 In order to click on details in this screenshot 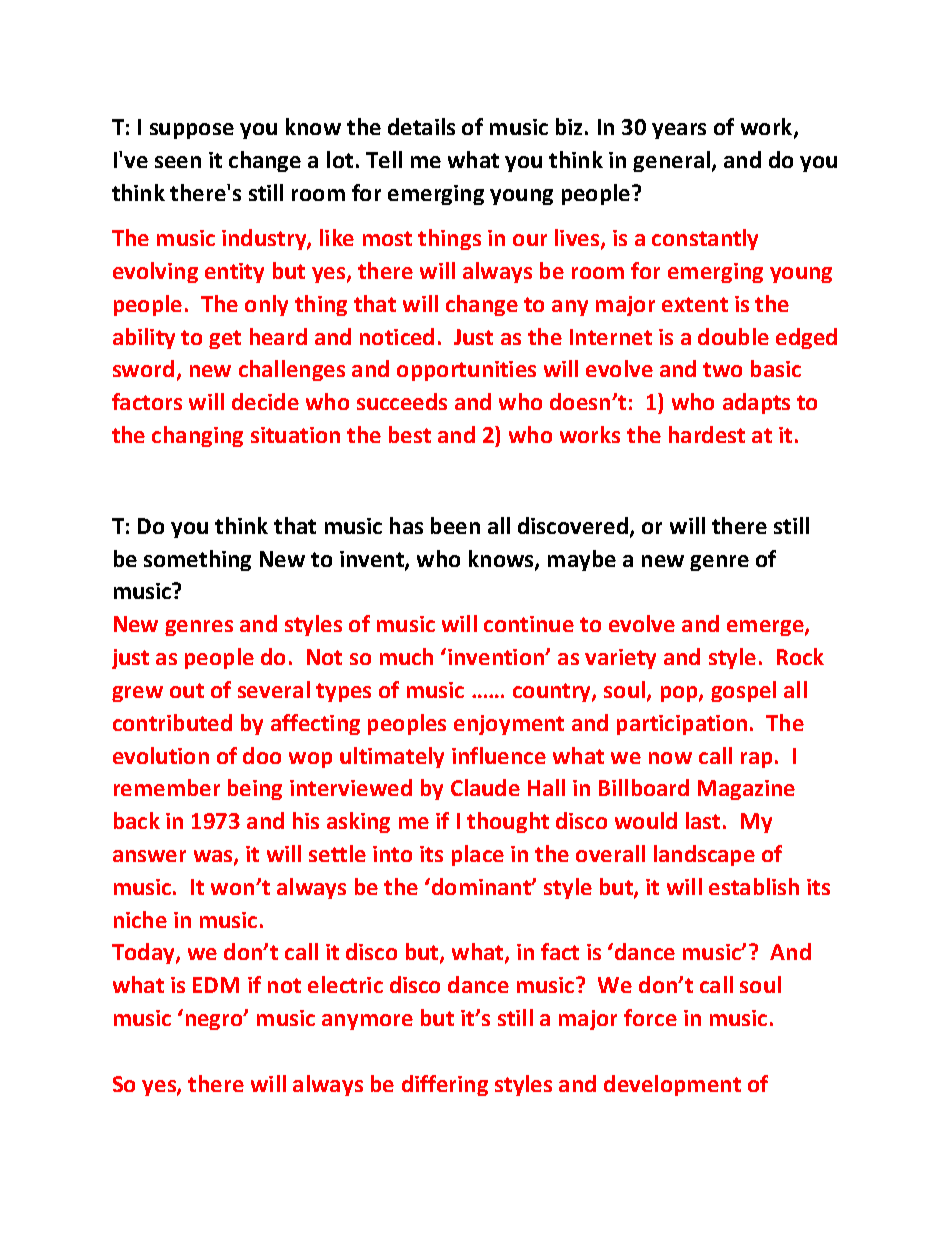, I will do `click(421, 126)`.
